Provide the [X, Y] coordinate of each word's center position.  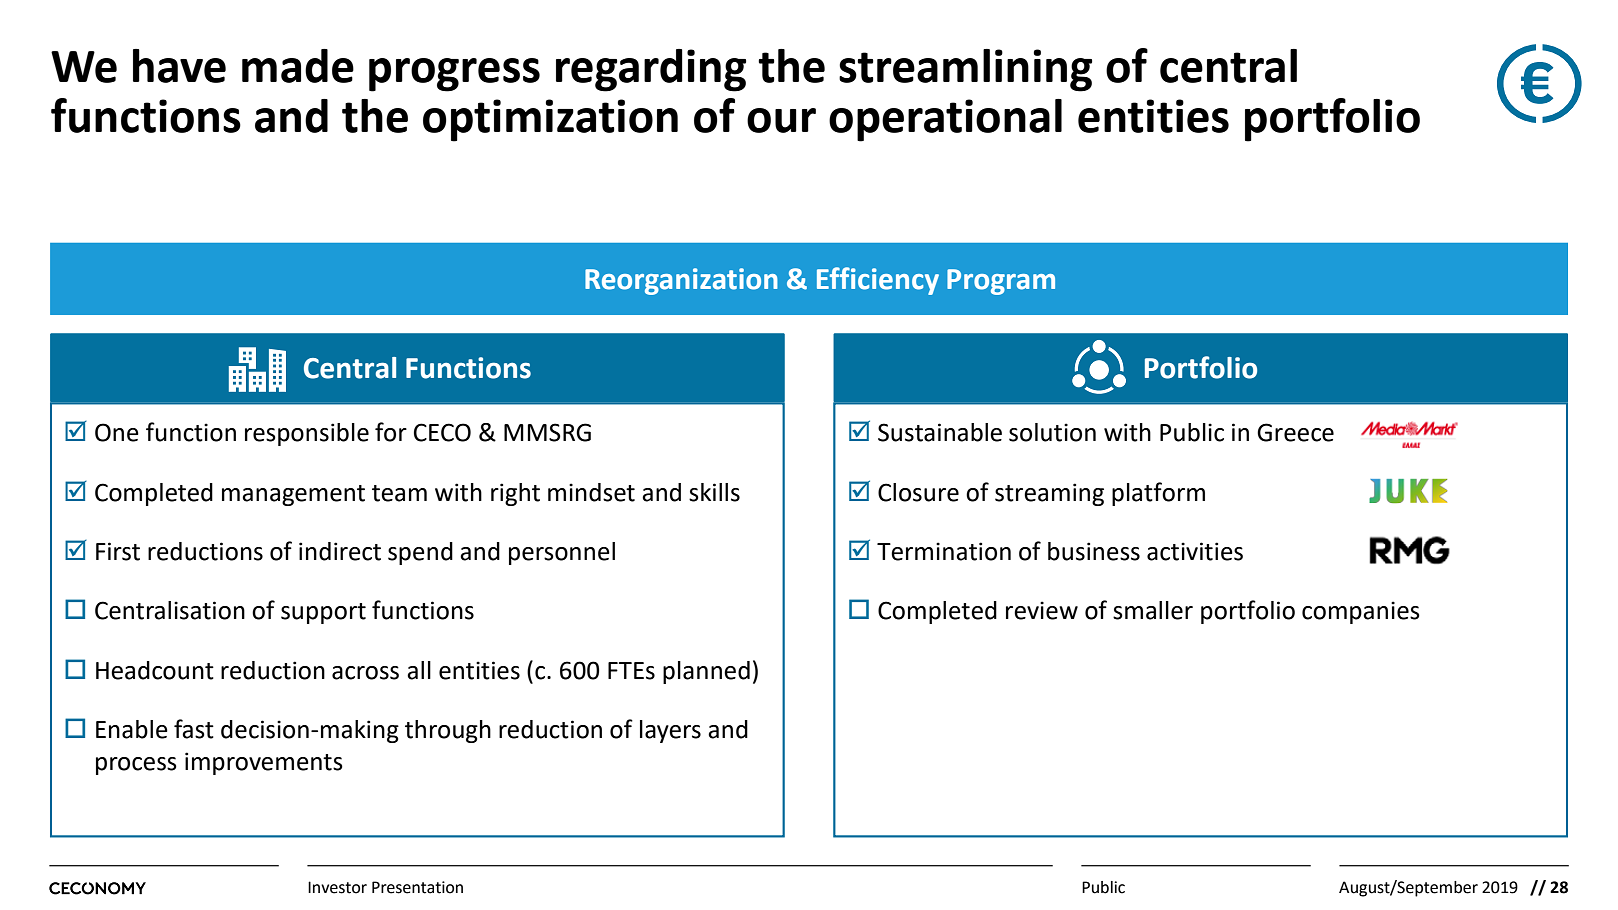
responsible [307, 434]
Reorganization [681, 281]
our [781, 120]
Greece [1295, 432]
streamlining [965, 70]
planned [706, 672]
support [323, 613]
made [298, 66]
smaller [1153, 610]
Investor [337, 887]
